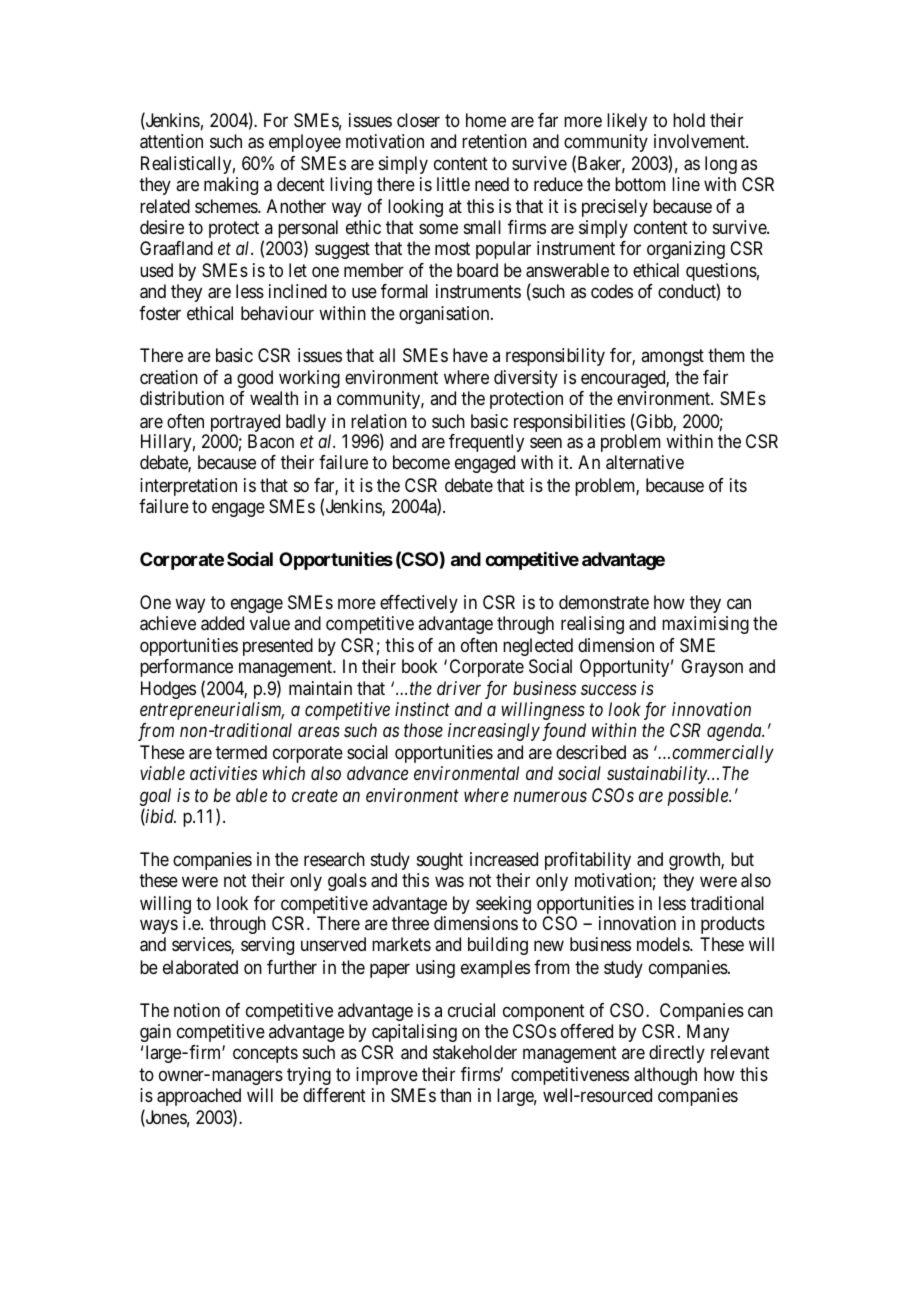 The height and width of the page is (1307, 924). I want to click on than, so click(455, 1095).
